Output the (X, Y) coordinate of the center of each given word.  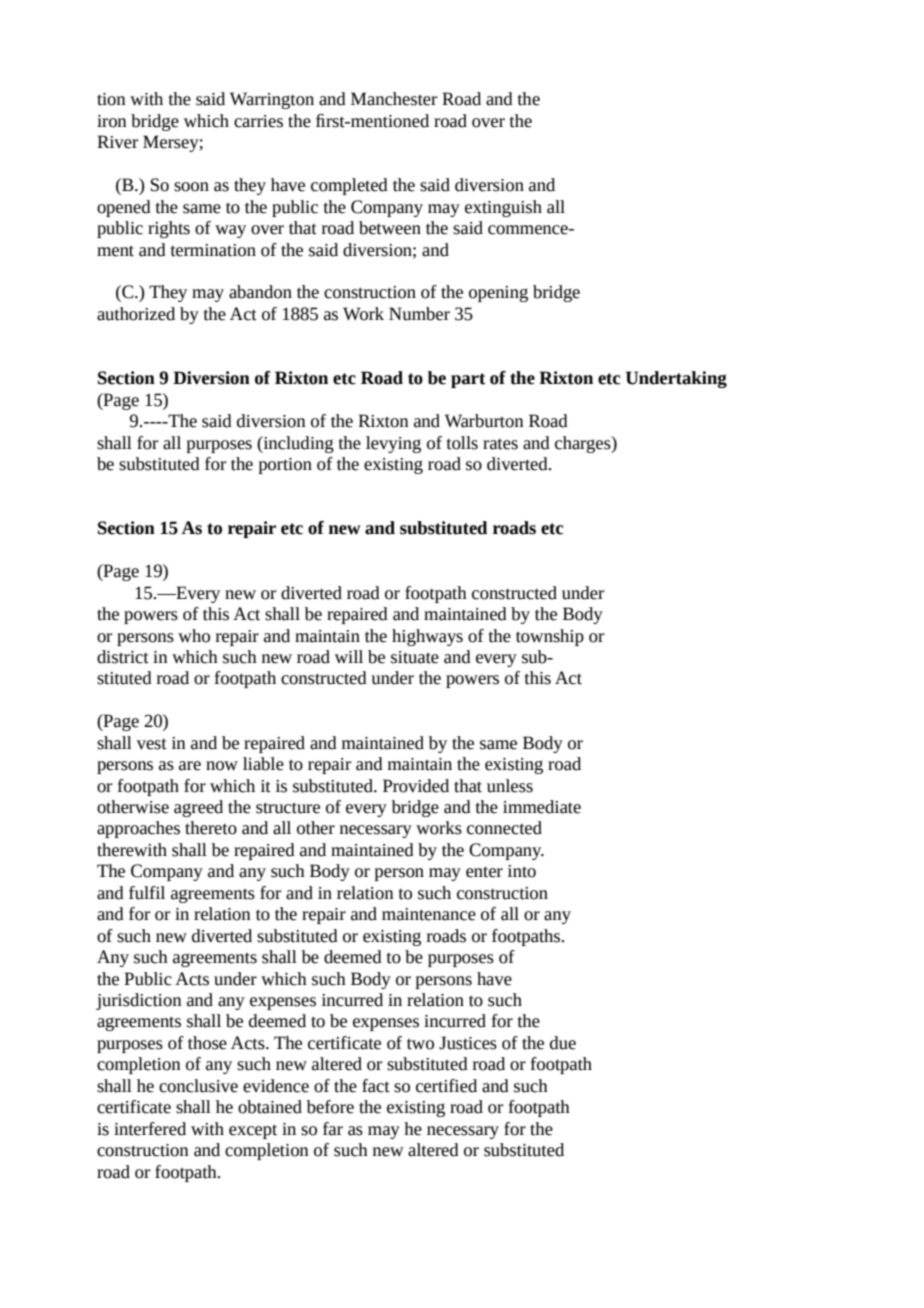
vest (152, 744)
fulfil (147, 893)
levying (393, 444)
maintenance (429, 914)
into (522, 871)
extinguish (503, 208)
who (194, 636)
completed (349, 186)
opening (498, 294)
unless (510, 786)
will (349, 656)
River (117, 142)
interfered (150, 1129)
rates (500, 444)
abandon (260, 292)
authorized (136, 314)
